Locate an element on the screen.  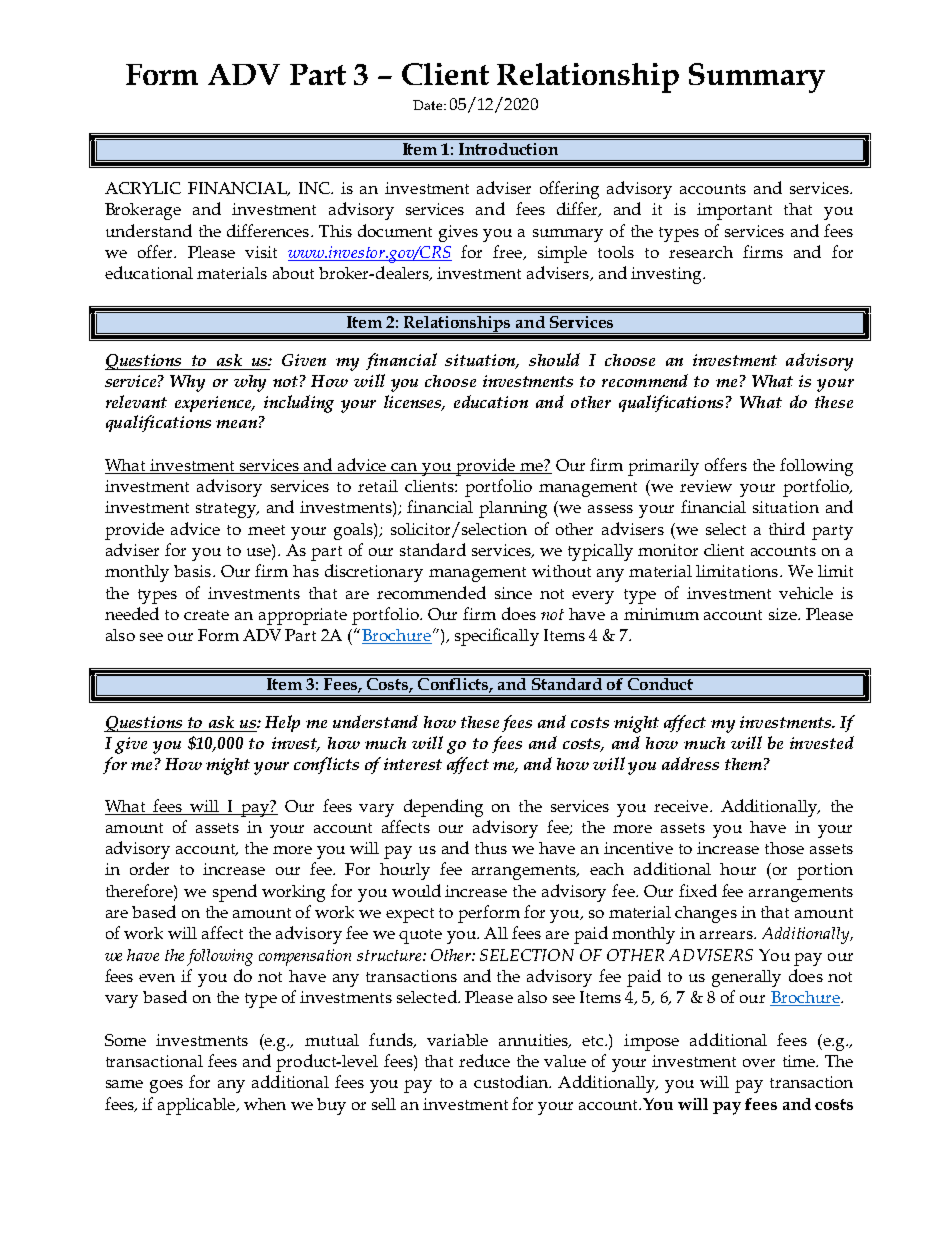
Help is located at coordinates (282, 723).
